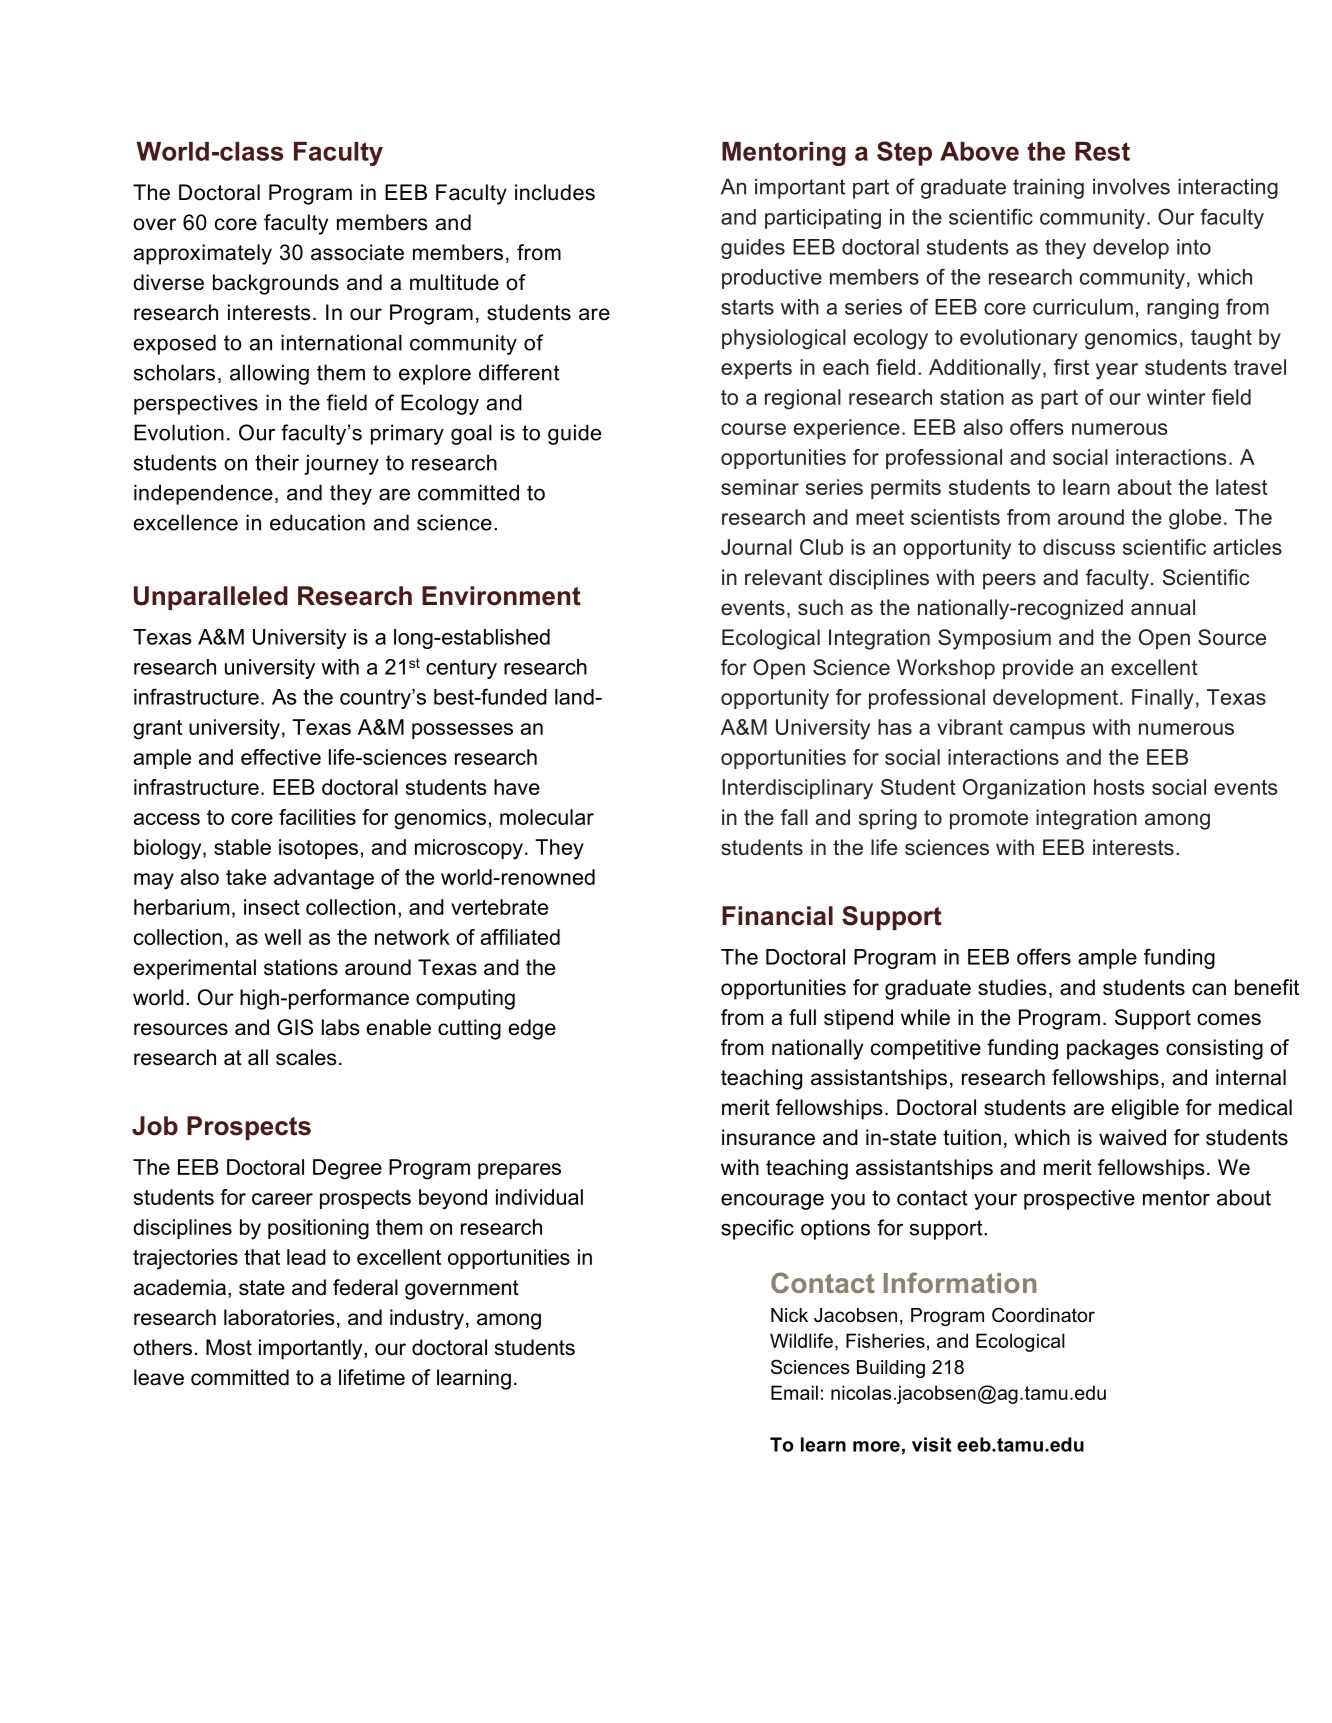  I want to click on Interdisciplinary, so click(797, 789).
